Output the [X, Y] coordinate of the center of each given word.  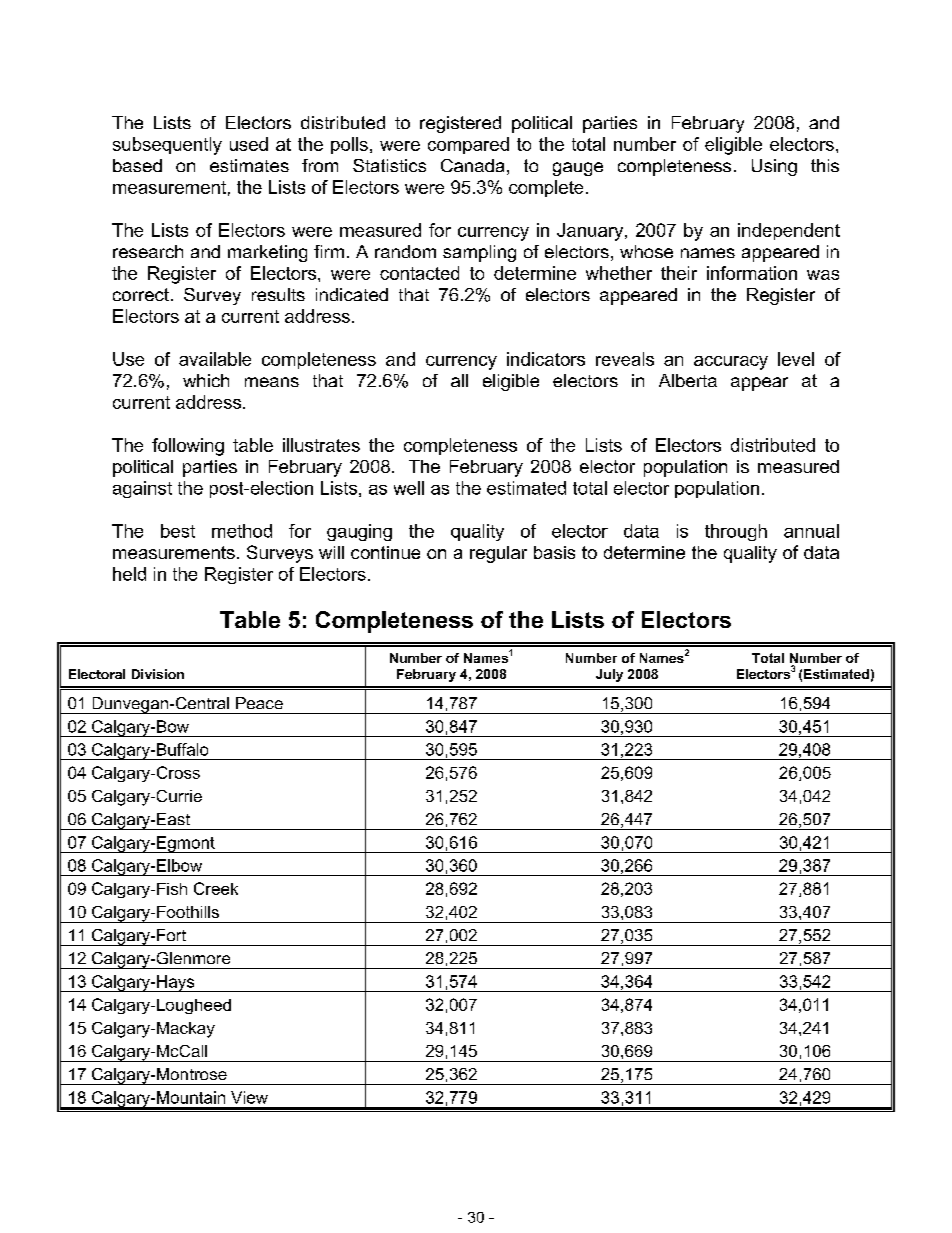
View [249, 1097]
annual [811, 531]
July [609, 675]
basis [554, 552]
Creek [216, 888]
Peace [259, 703]
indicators [546, 359]
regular [498, 554]
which [206, 380]
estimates [249, 165]
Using [774, 167]
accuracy [731, 363]
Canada [472, 165]
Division [158, 674]
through [736, 532]
